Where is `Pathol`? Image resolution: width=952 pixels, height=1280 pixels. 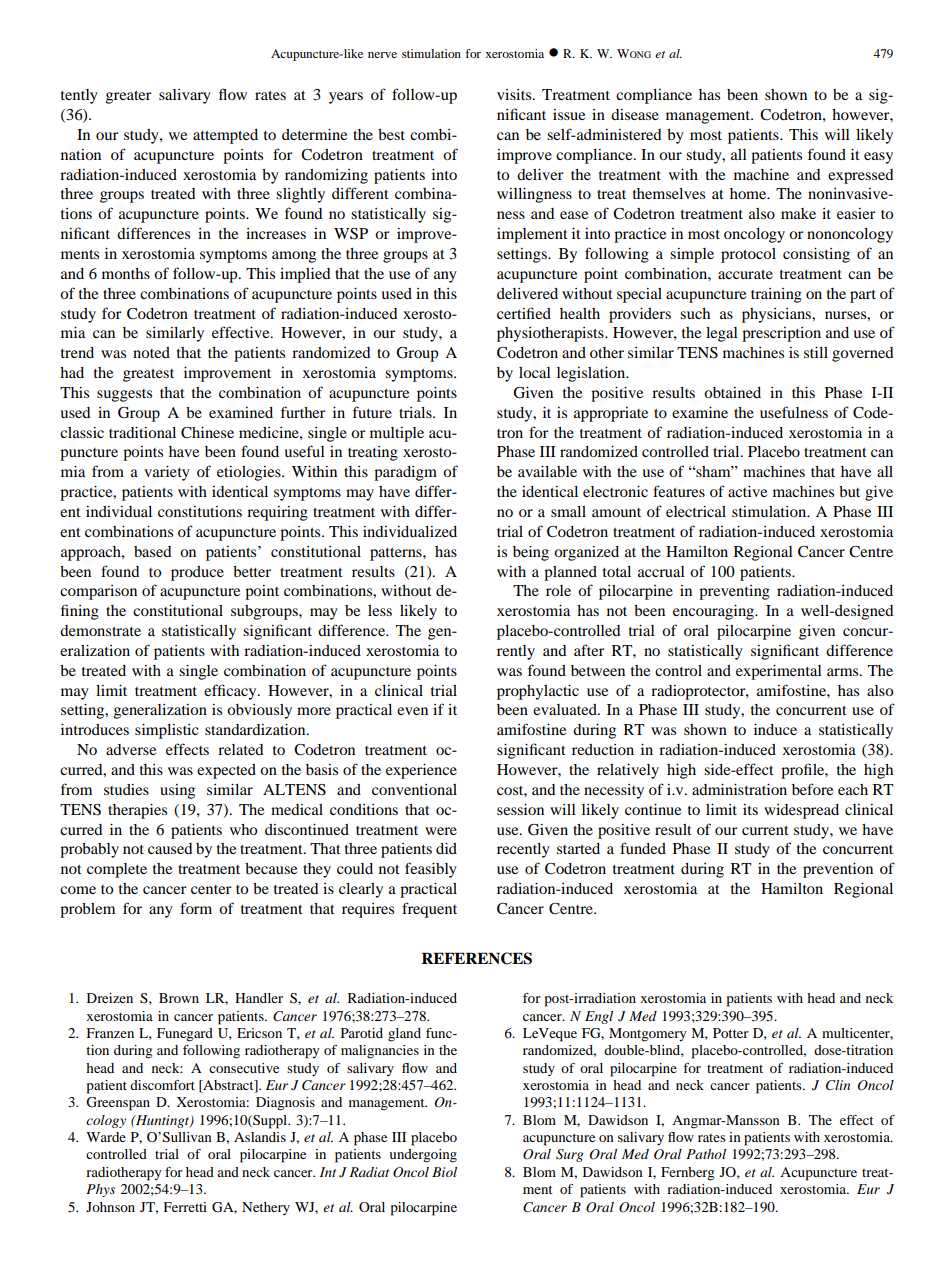 Pathol is located at coordinates (706, 1154).
